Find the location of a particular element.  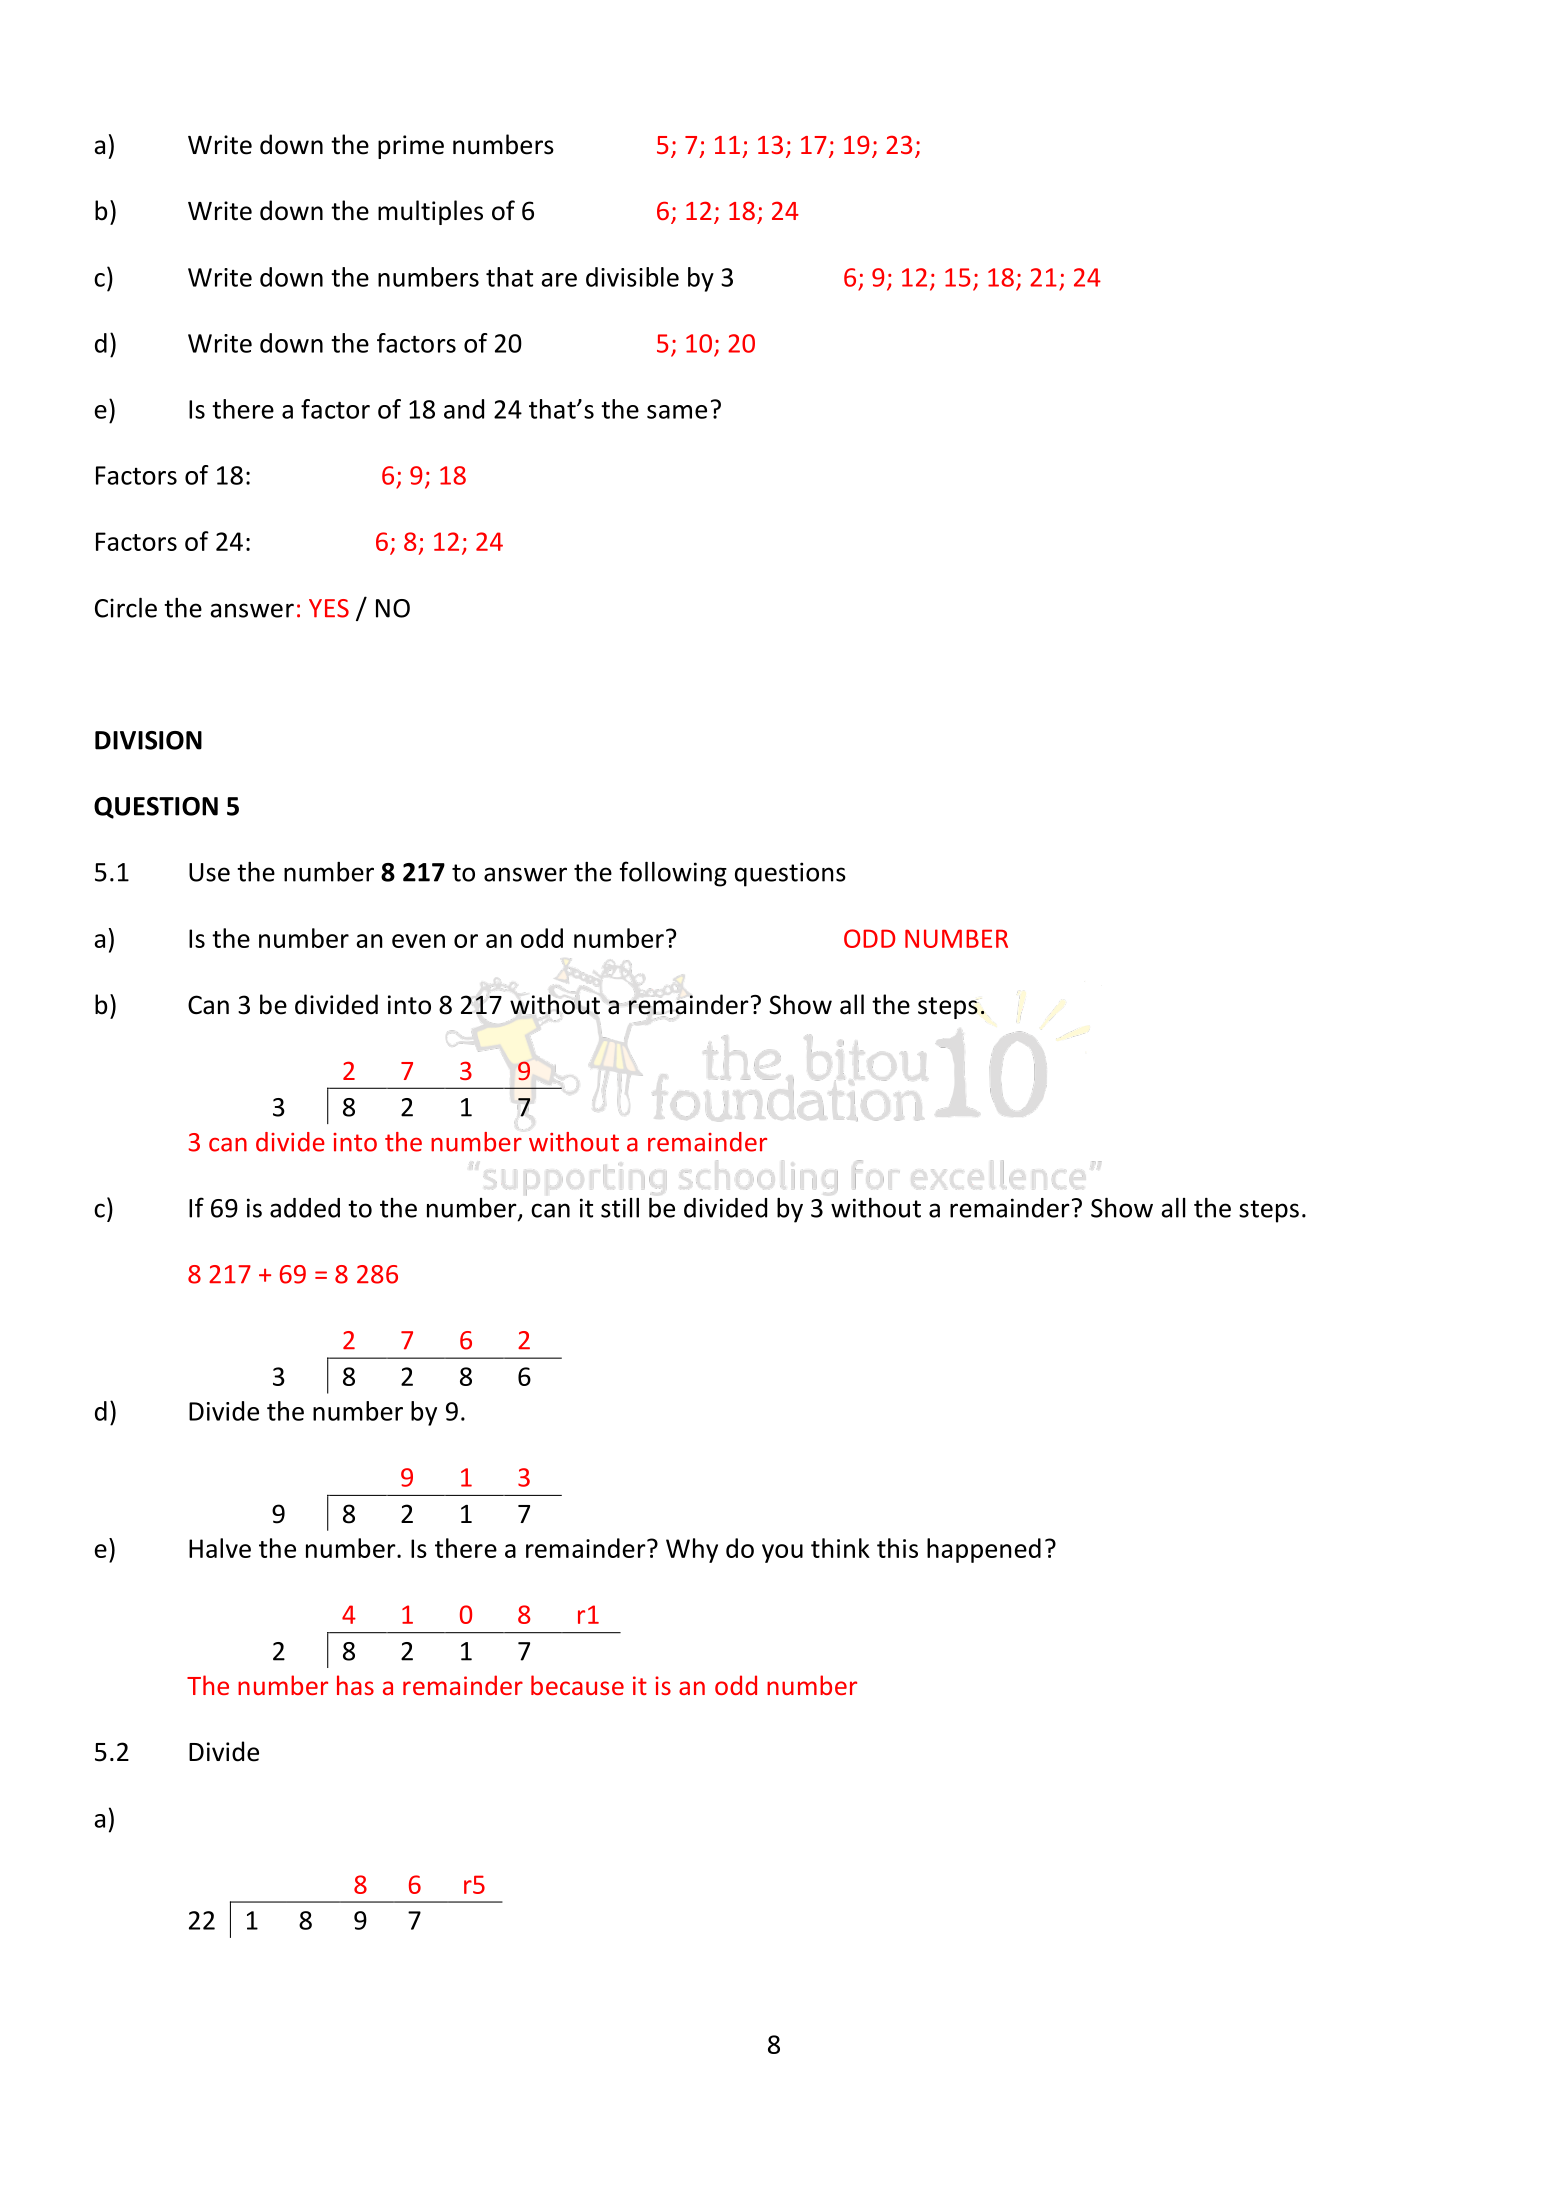

prime is located at coordinates (411, 147).
